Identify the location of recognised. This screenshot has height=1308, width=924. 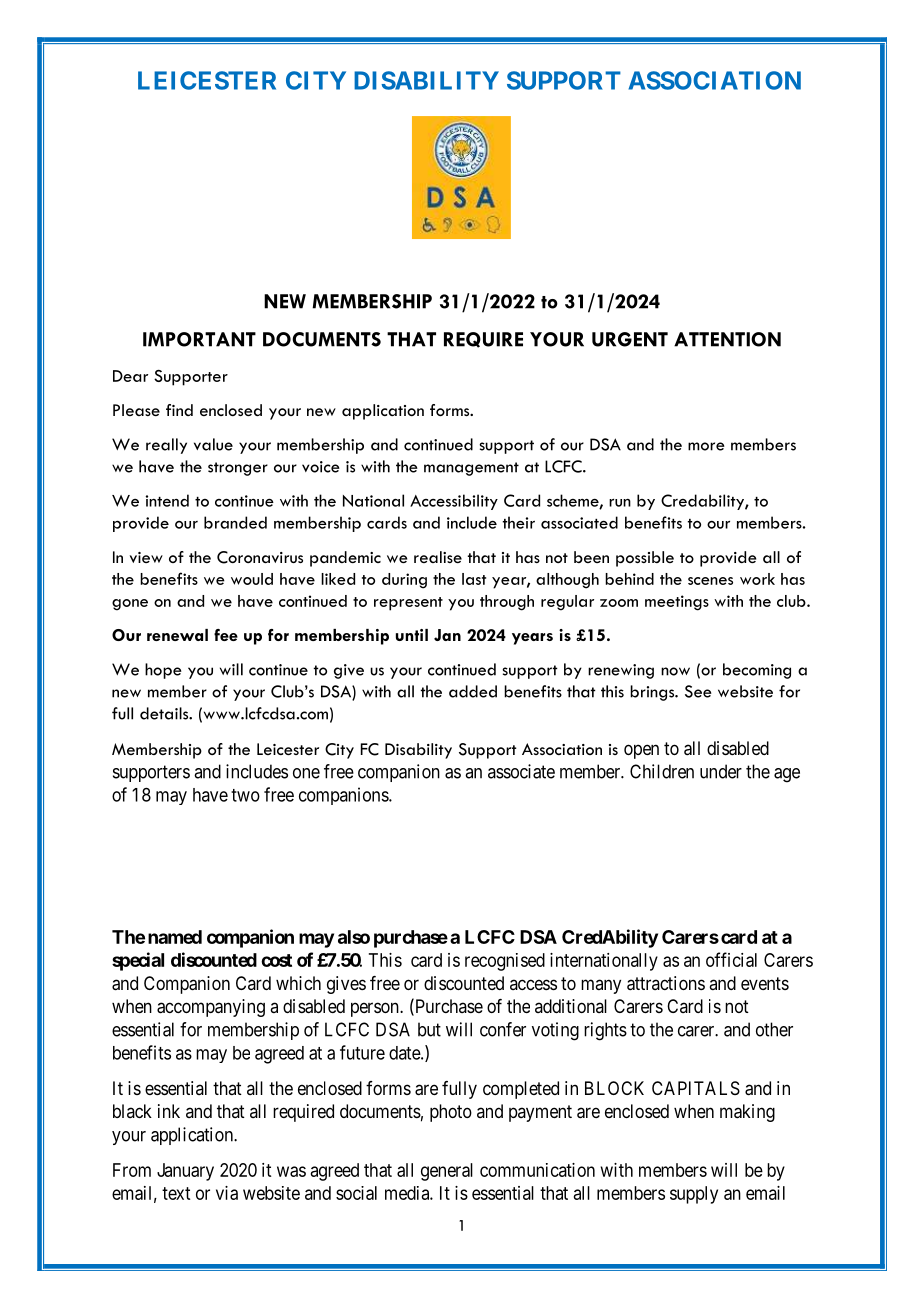
(505, 962).
